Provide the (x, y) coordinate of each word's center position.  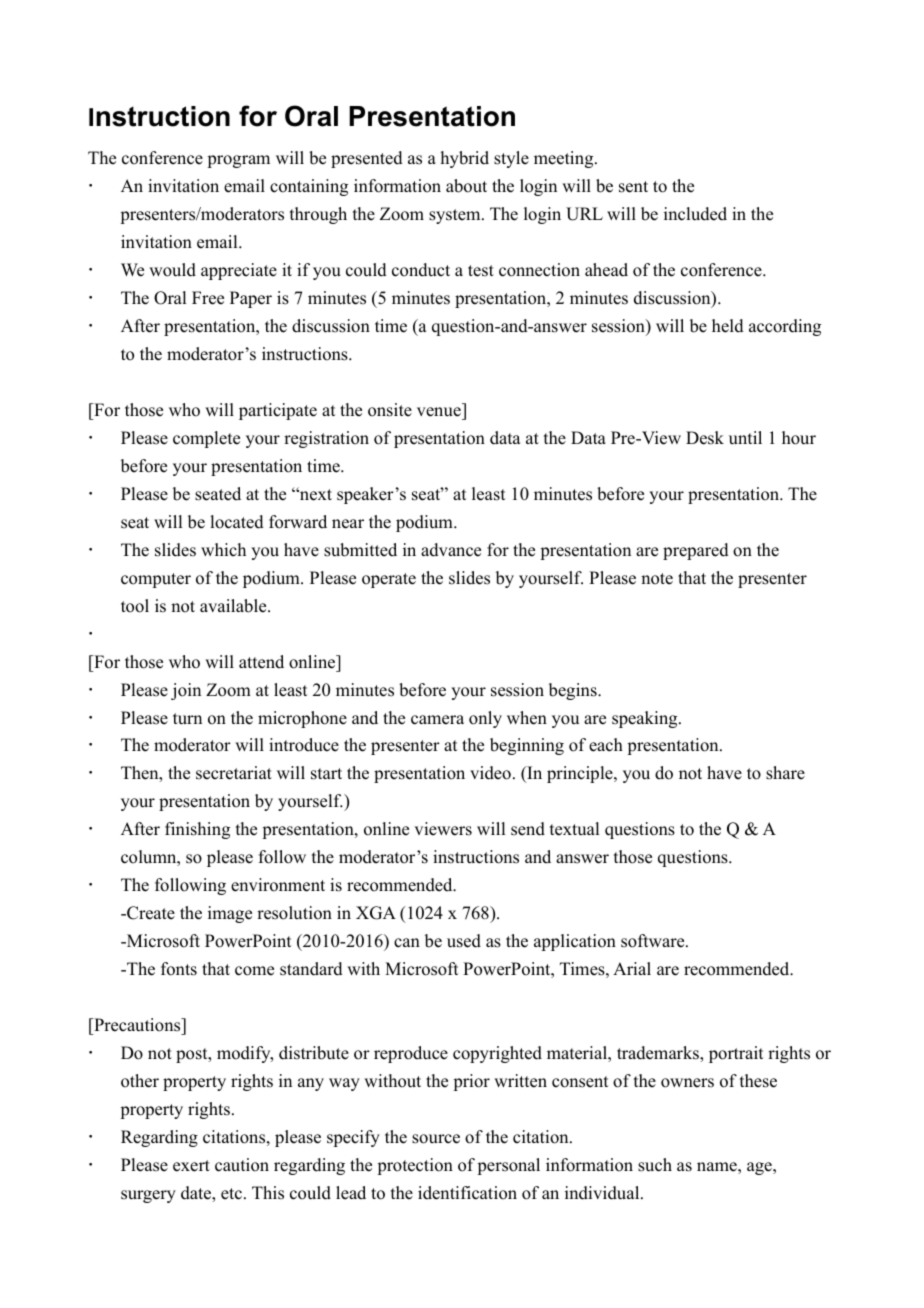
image (230, 914)
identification (467, 1193)
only (485, 719)
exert (191, 1166)
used (464, 941)
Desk (705, 438)
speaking (646, 719)
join (186, 691)
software (654, 941)
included (695, 214)
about (466, 186)
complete (206, 439)
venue (439, 412)
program (238, 161)
